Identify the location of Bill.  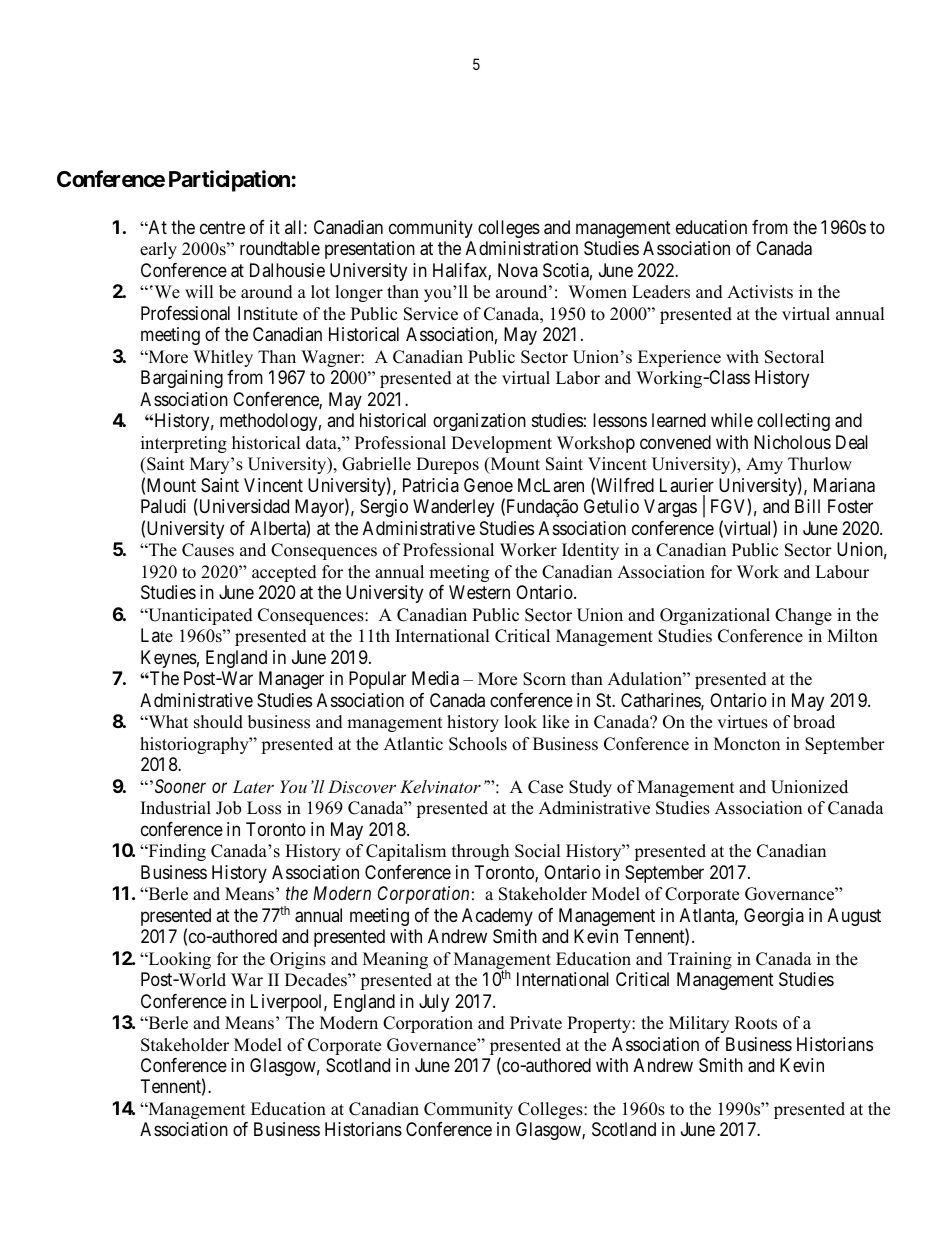
(807, 506).
